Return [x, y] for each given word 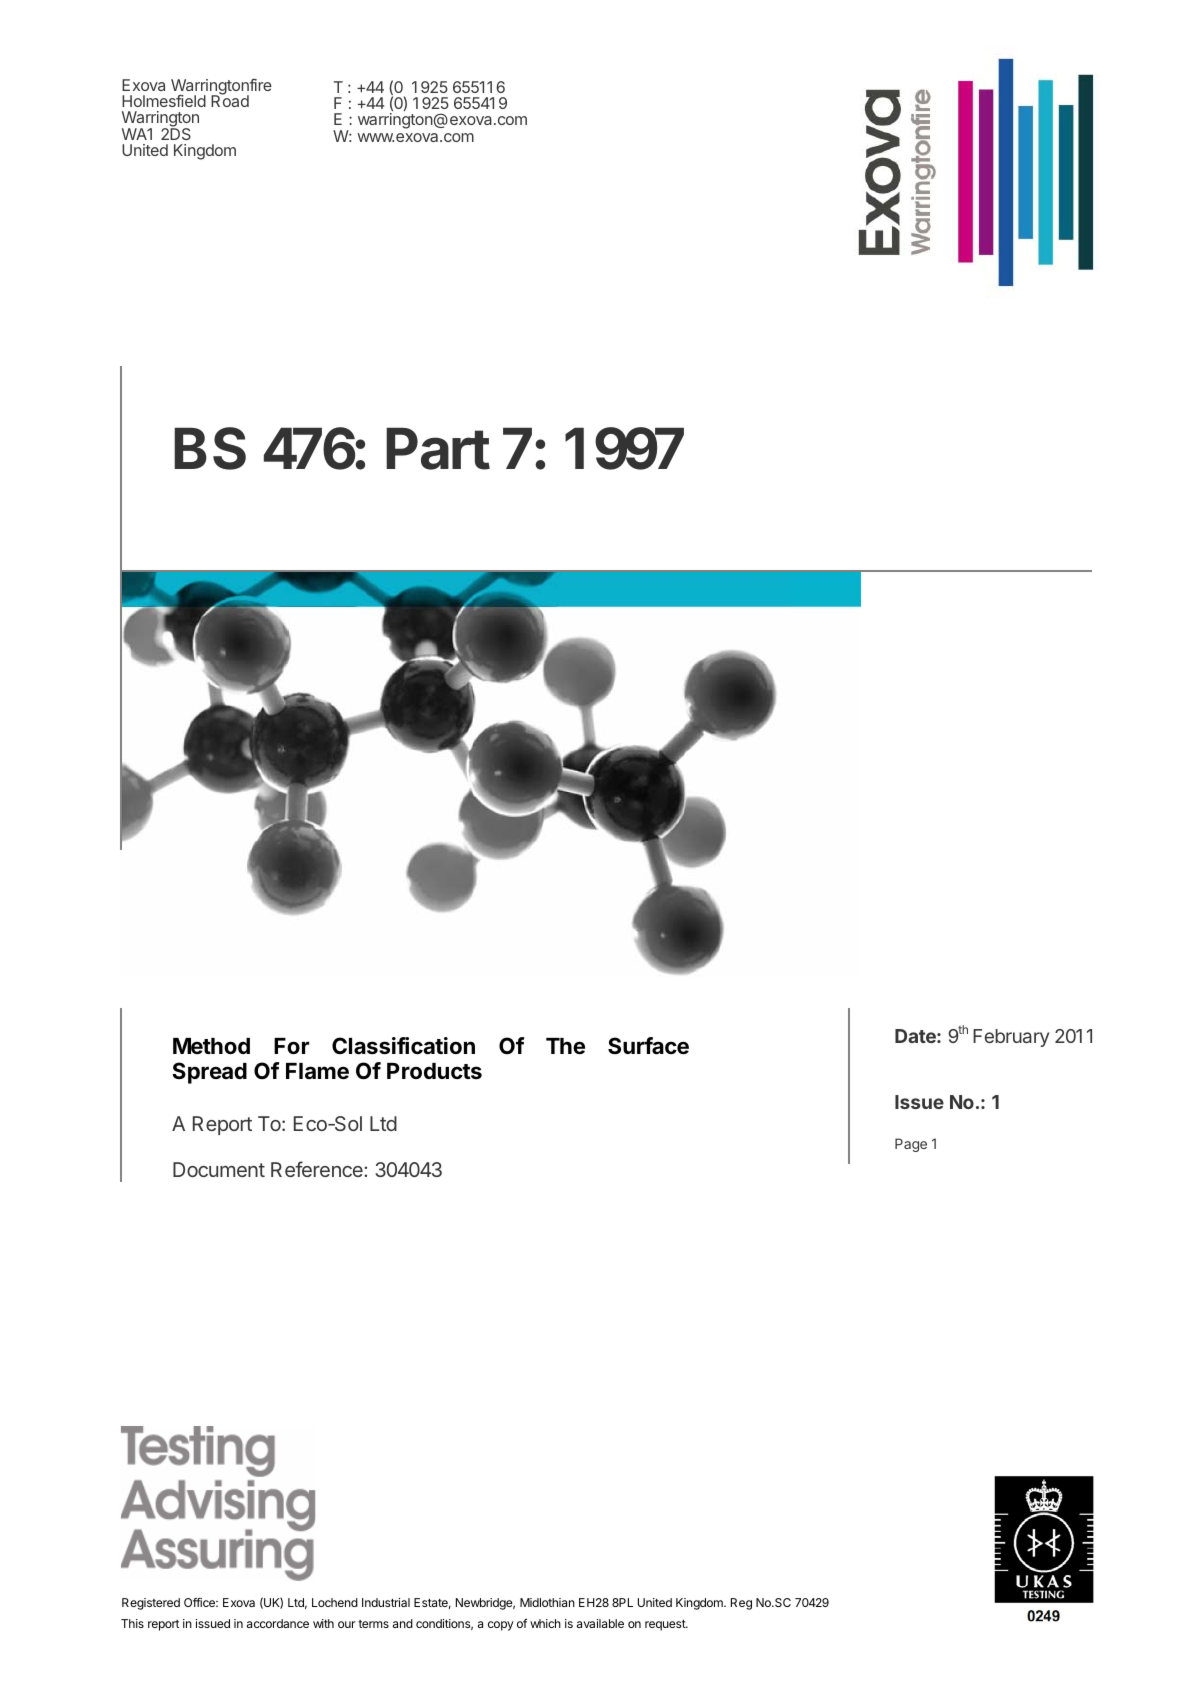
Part [438, 448]
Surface [648, 1046]
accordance [278, 1623]
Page [911, 1145]
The [565, 1046]
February [1011, 1038]
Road [230, 100]
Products [434, 1071]
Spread [209, 1073]
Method [211, 1046]
